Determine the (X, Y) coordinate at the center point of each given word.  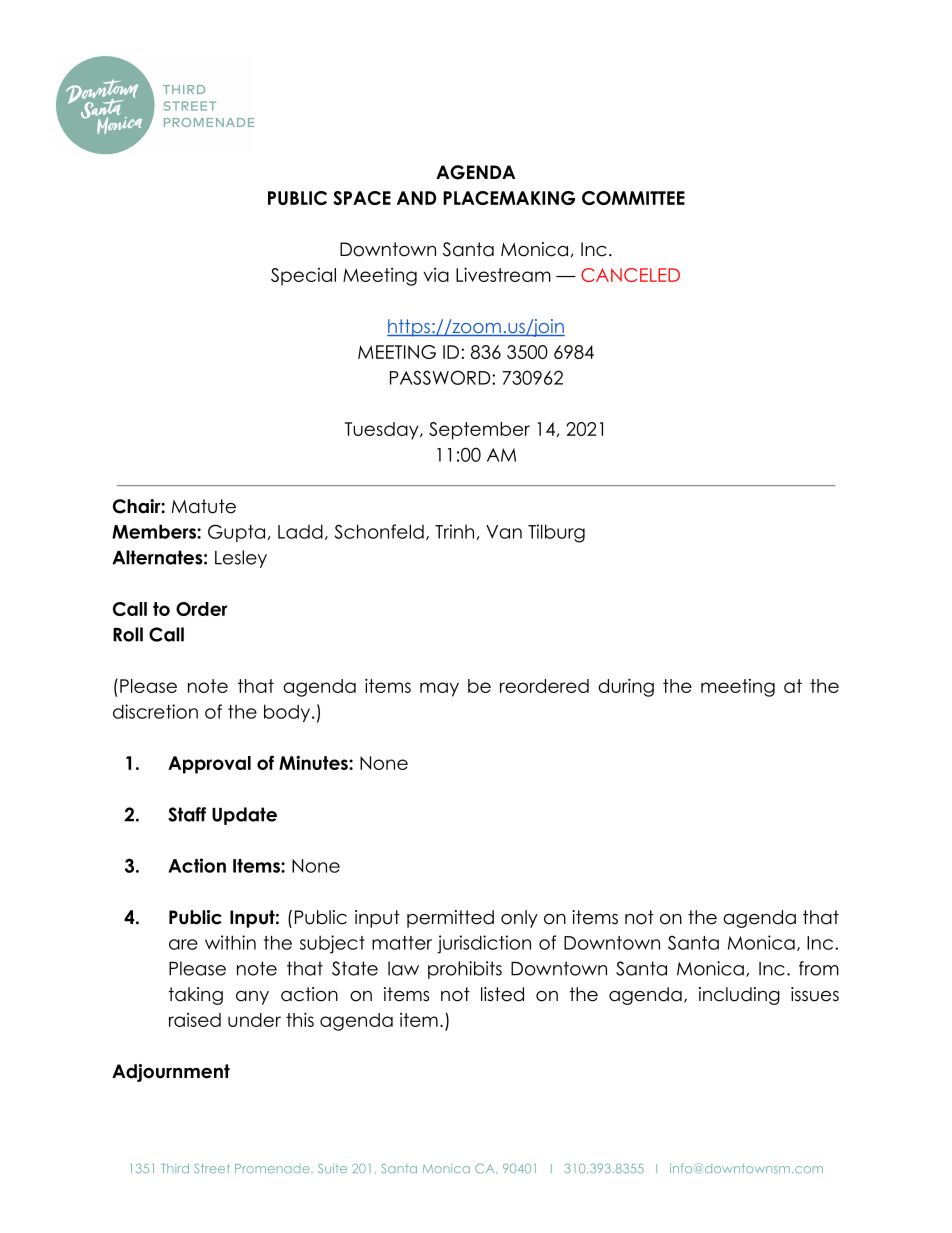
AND (416, 198)
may (439, 689)
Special (303, 277)
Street (212, 1168)
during (626, 687)
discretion (155, 711)
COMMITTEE (633, 198)
